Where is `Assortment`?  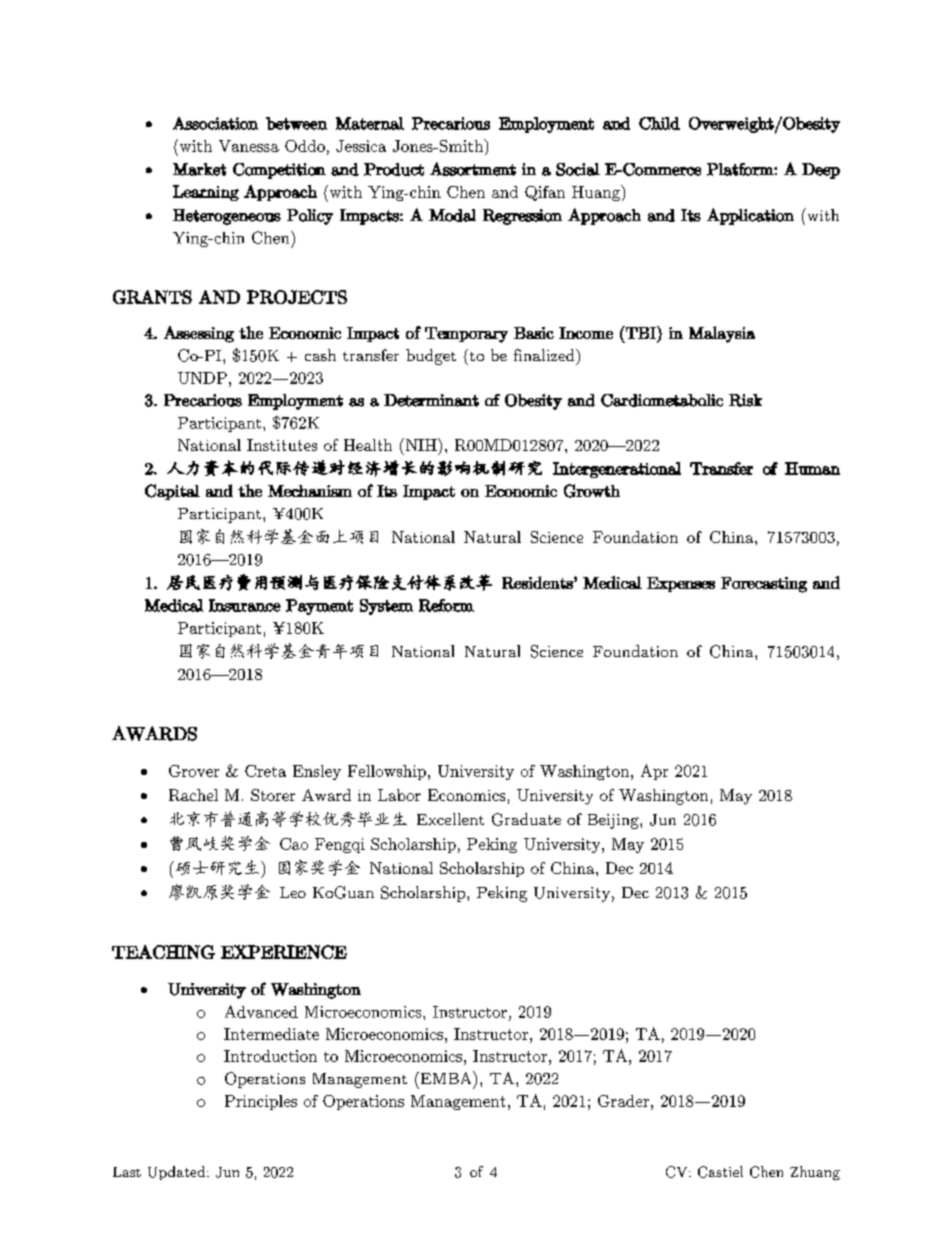 Assortment is located at coordinates (473, 169).
